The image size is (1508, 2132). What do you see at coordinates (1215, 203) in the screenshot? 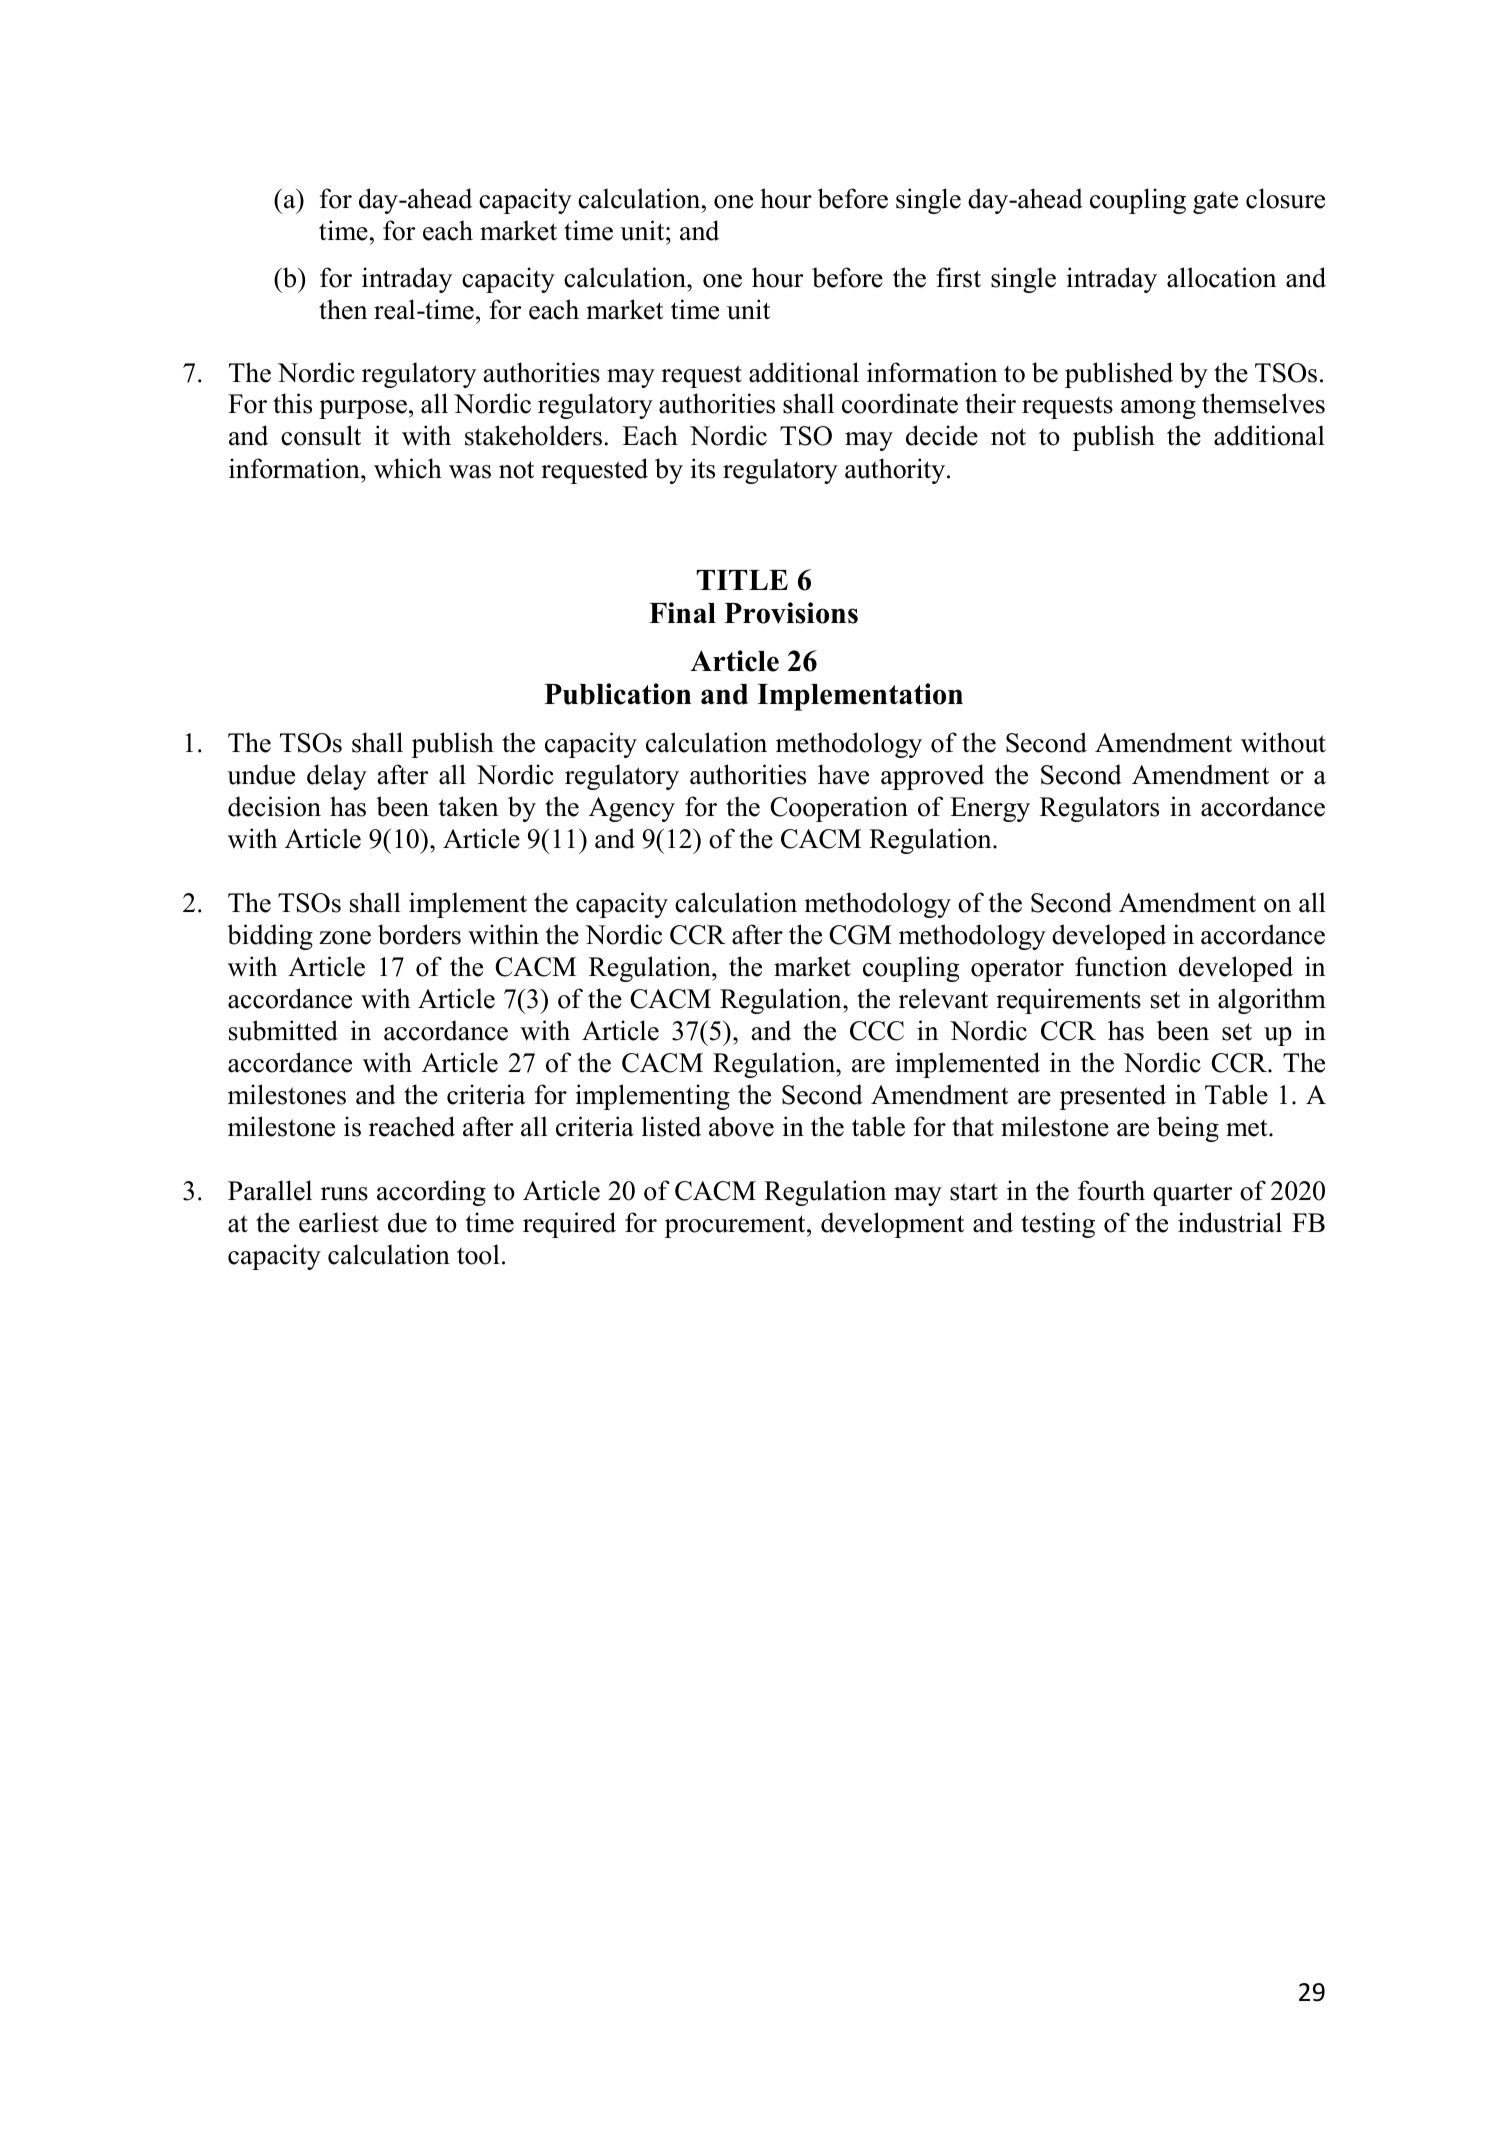
I see `gate` at bounding box center [1215, 203].
